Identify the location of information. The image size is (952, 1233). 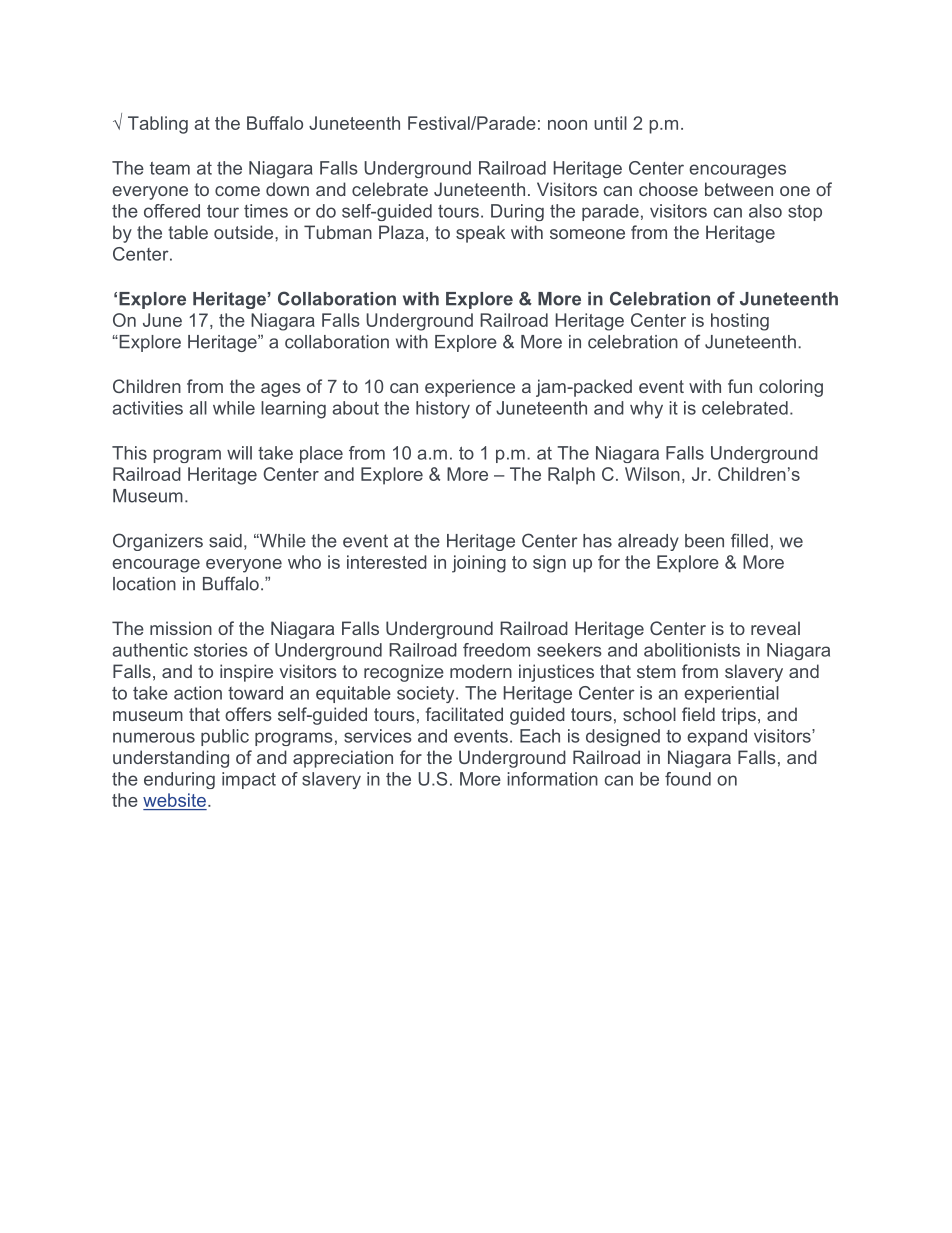
(552, 779).
